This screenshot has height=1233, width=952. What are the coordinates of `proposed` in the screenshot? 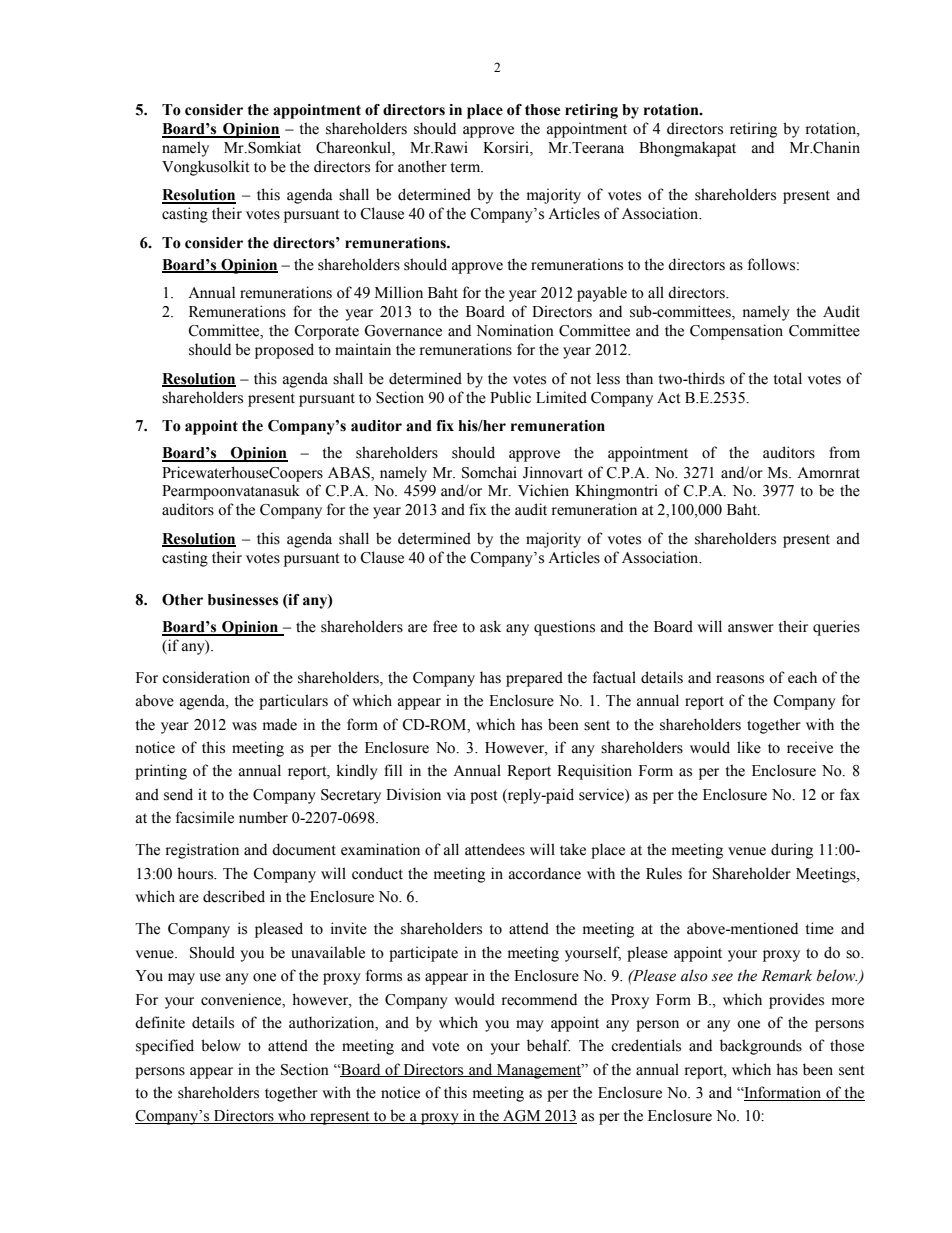 It's located at (284, 351).
